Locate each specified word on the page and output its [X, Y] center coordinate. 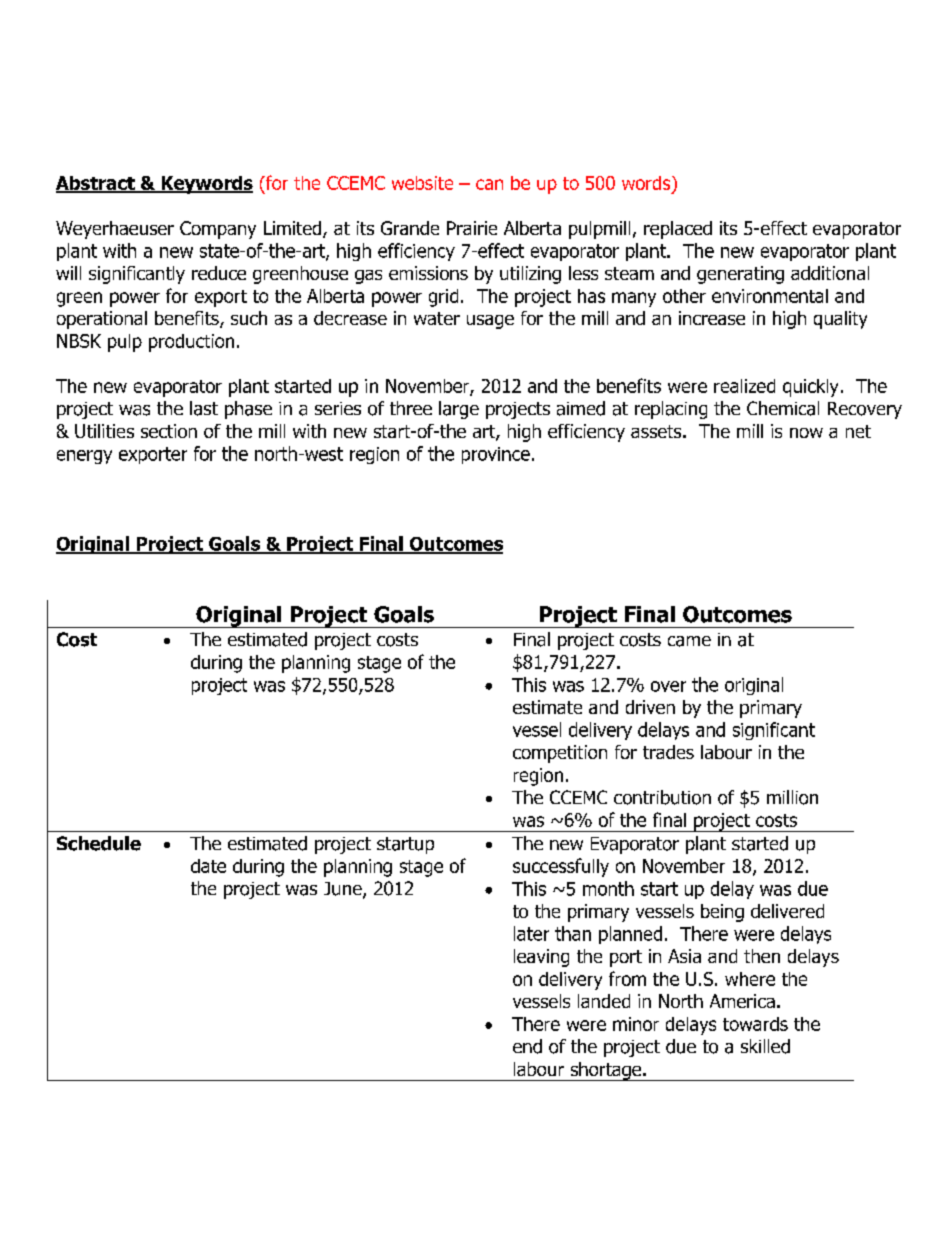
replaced [678, 230]
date [208, 866]
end [527, 1046]
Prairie [472, 228]
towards [755, 1024]
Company [218, 230]
